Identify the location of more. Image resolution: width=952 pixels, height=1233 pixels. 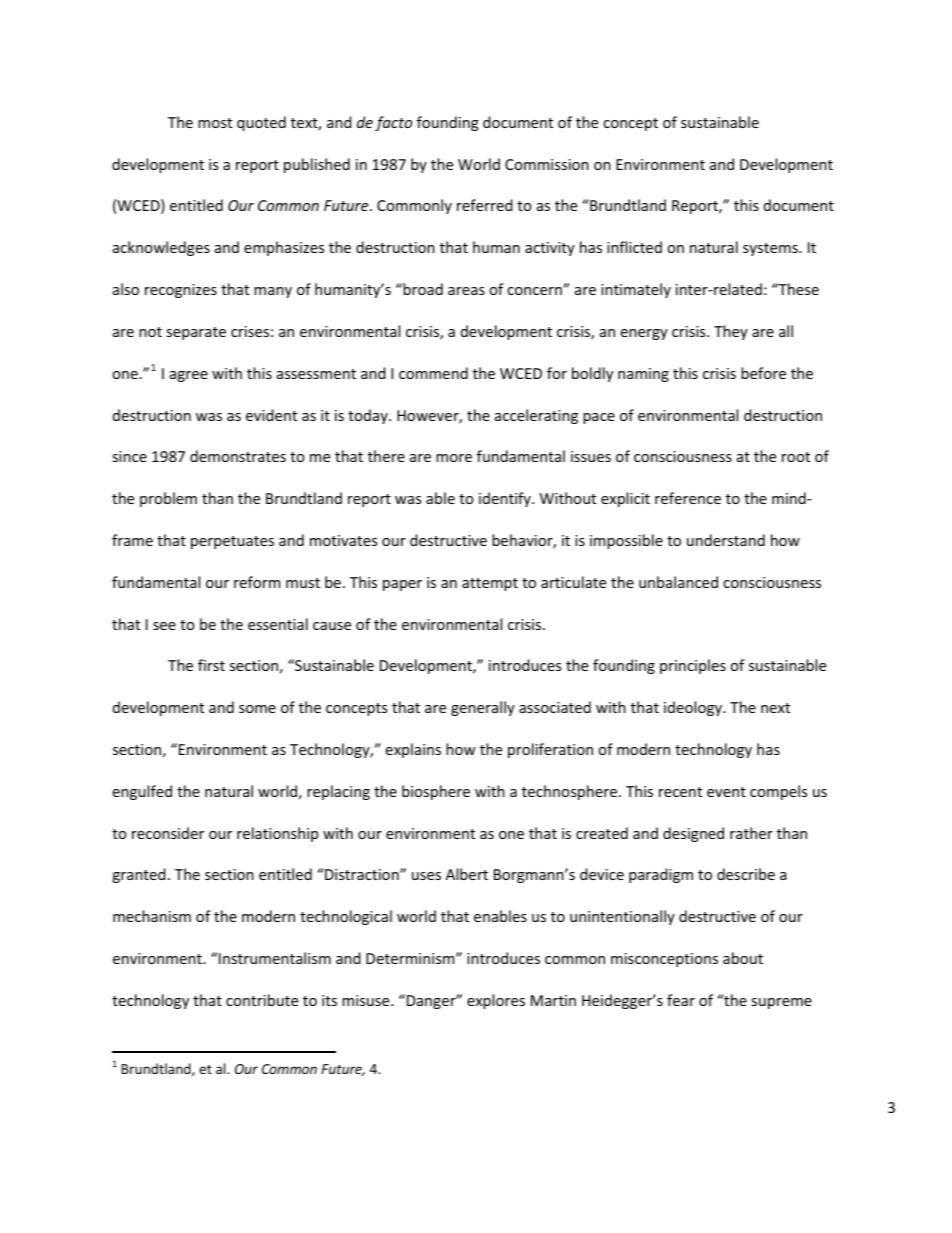
(454, 458).
